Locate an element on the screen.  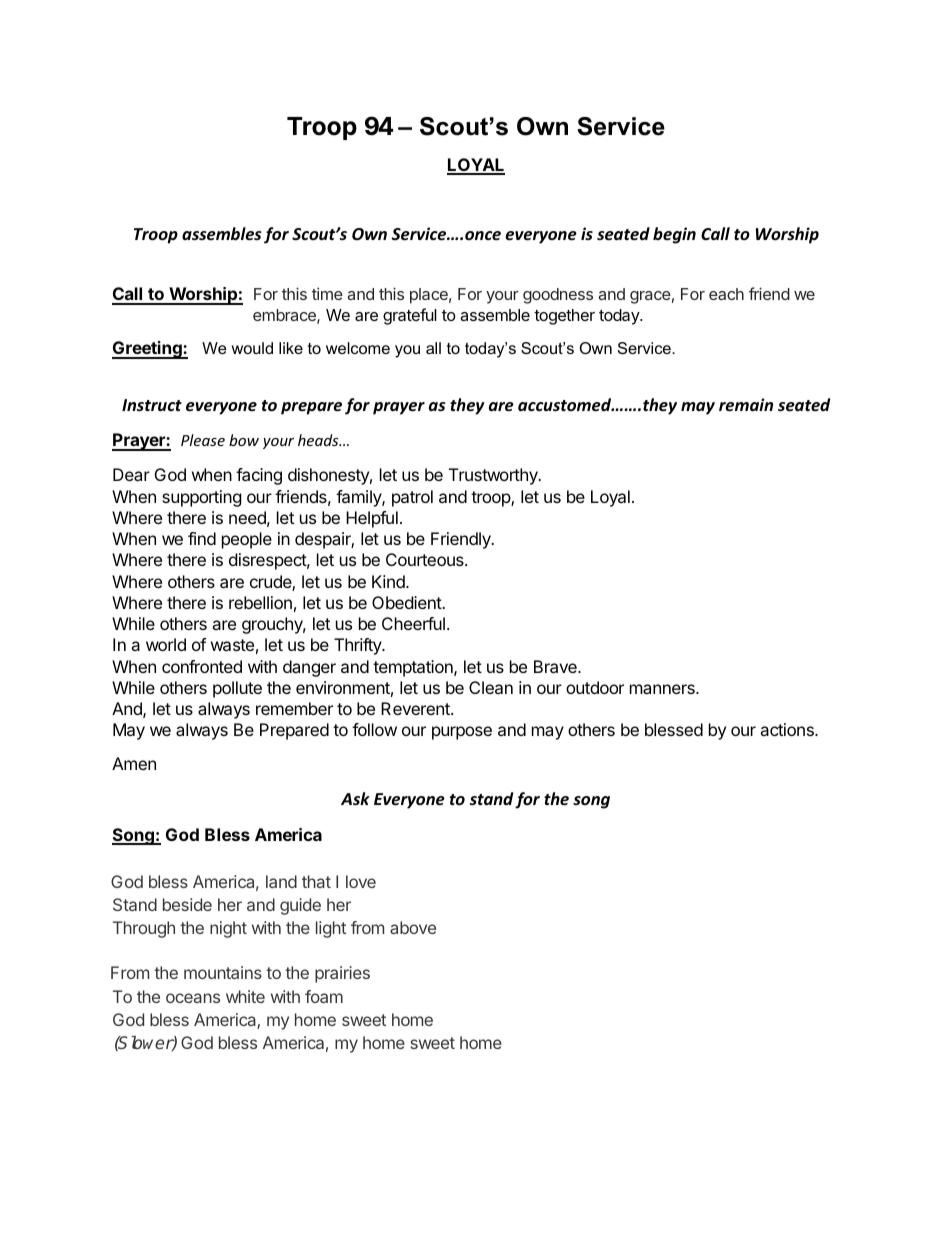
Please is located at coordinates (203, 440).
